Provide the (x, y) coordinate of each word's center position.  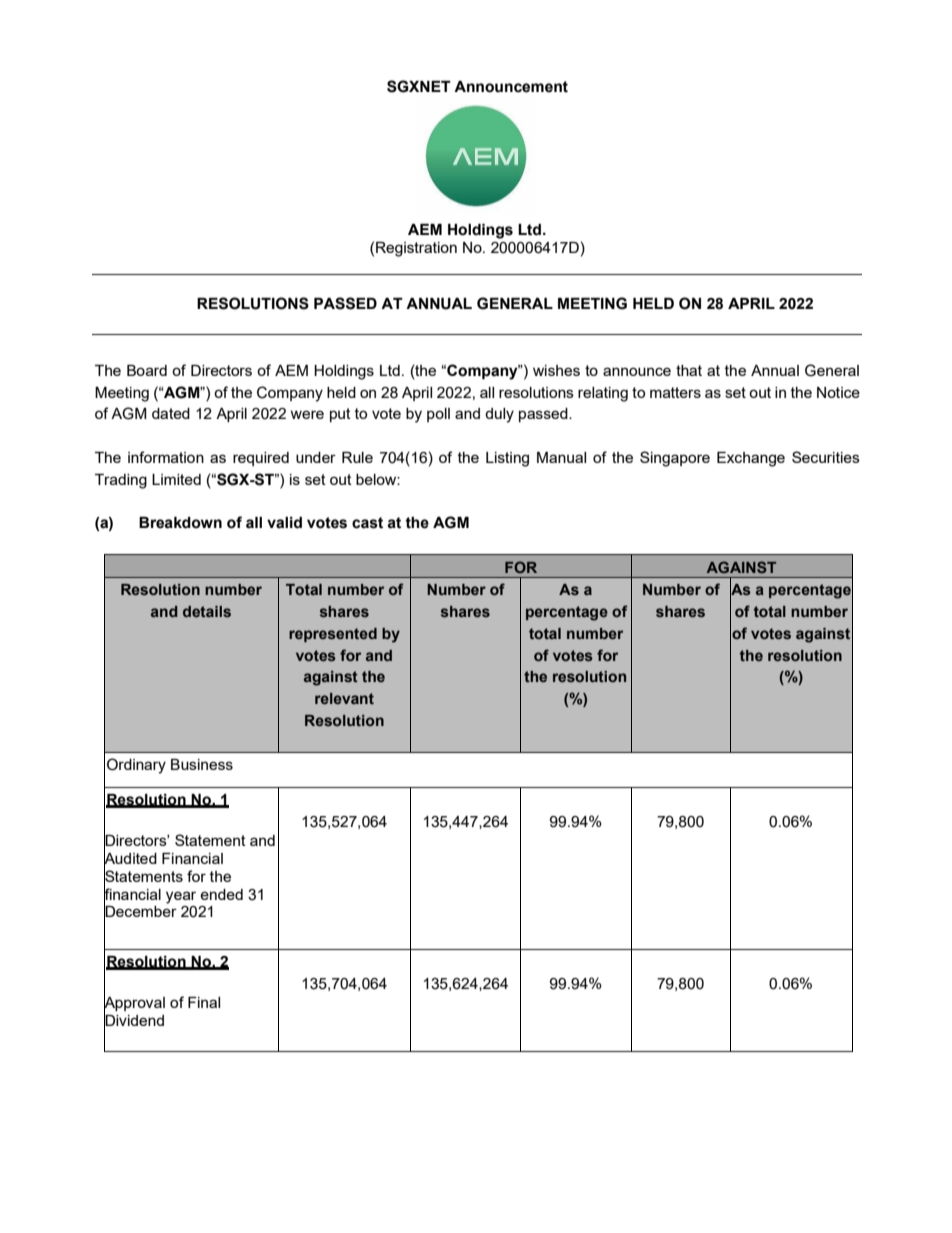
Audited (130, 858)
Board (147, 370)
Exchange (751, 459)
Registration (416, 249)
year (181, 897)
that (689, 370)
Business (202, 764)
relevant (344, 698)
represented (333, 635)
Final (204, 1002)
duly (499, 415)
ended (221, 894)
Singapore (675, 459)
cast (367, 523)
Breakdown (180, 523)
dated (171, 413)
